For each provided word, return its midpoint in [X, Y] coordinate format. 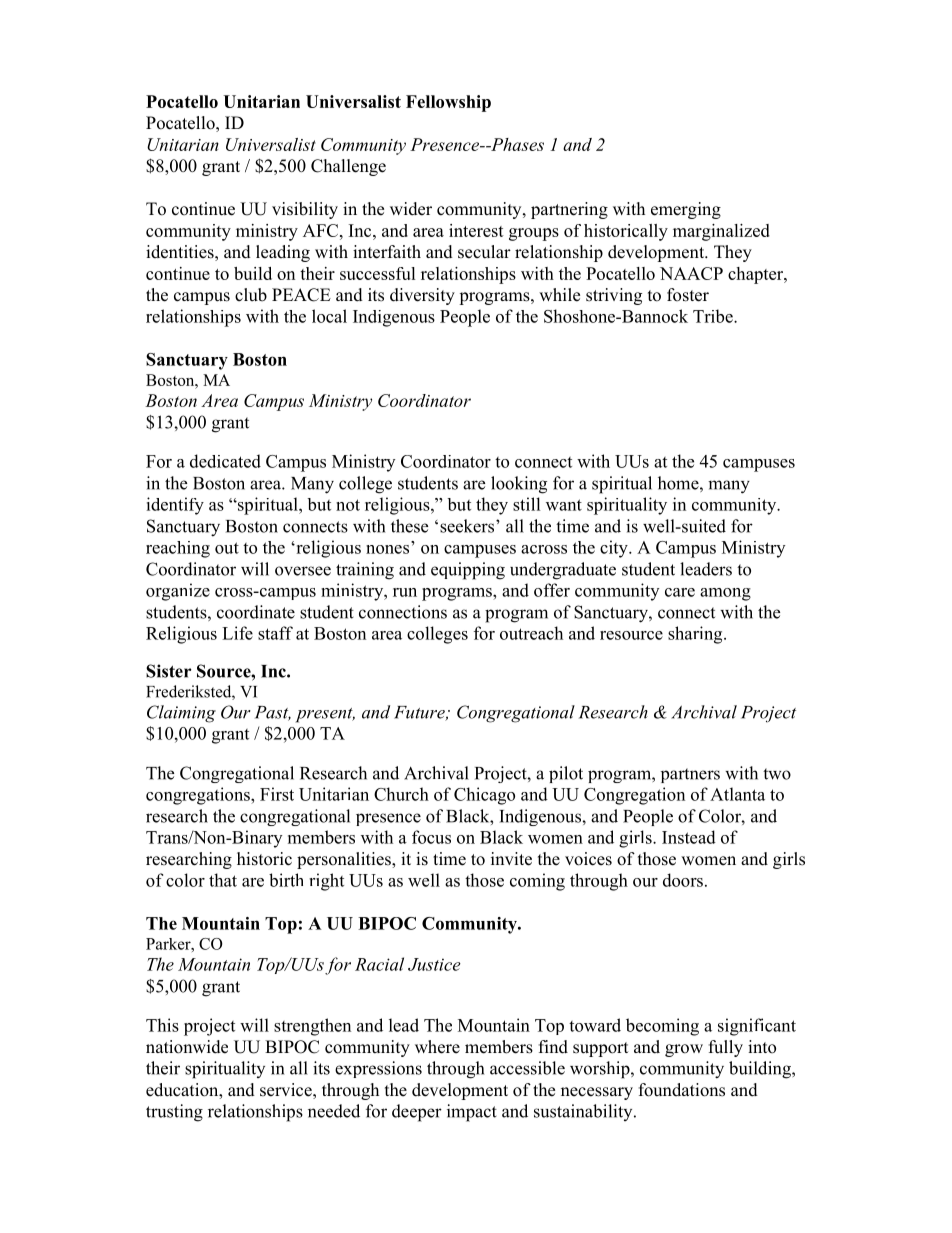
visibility [305, 210]
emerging [686, 210]
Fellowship [448, 103]
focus [431, 837]
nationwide [187, 1047]
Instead [689, 837]
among [725, 594]
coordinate [256, 612]
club [251, 295]
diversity [422, 296]
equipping [468, 571]
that [223, 880]
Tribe [714, 316]
